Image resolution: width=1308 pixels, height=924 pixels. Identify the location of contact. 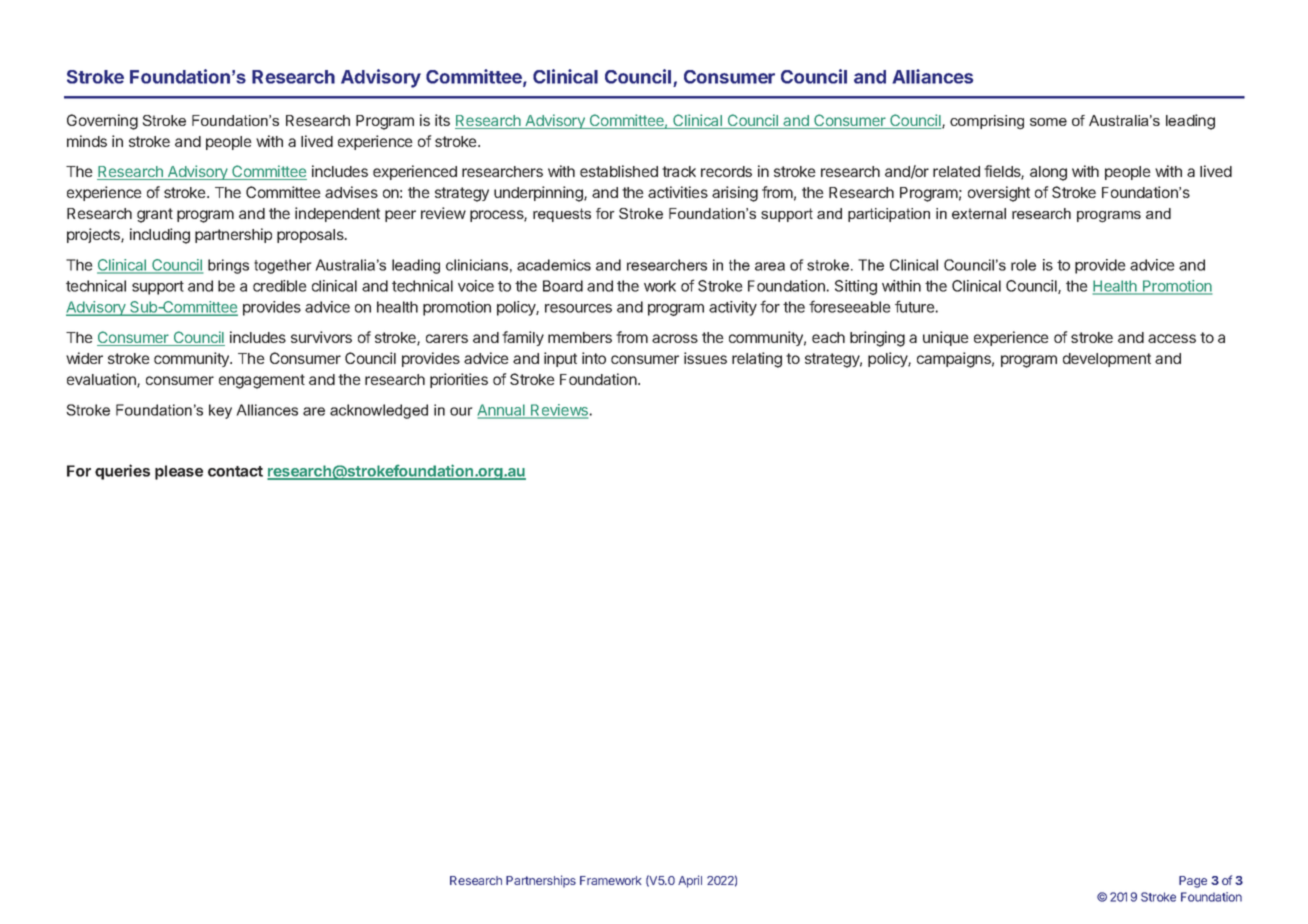
(235, 471).
